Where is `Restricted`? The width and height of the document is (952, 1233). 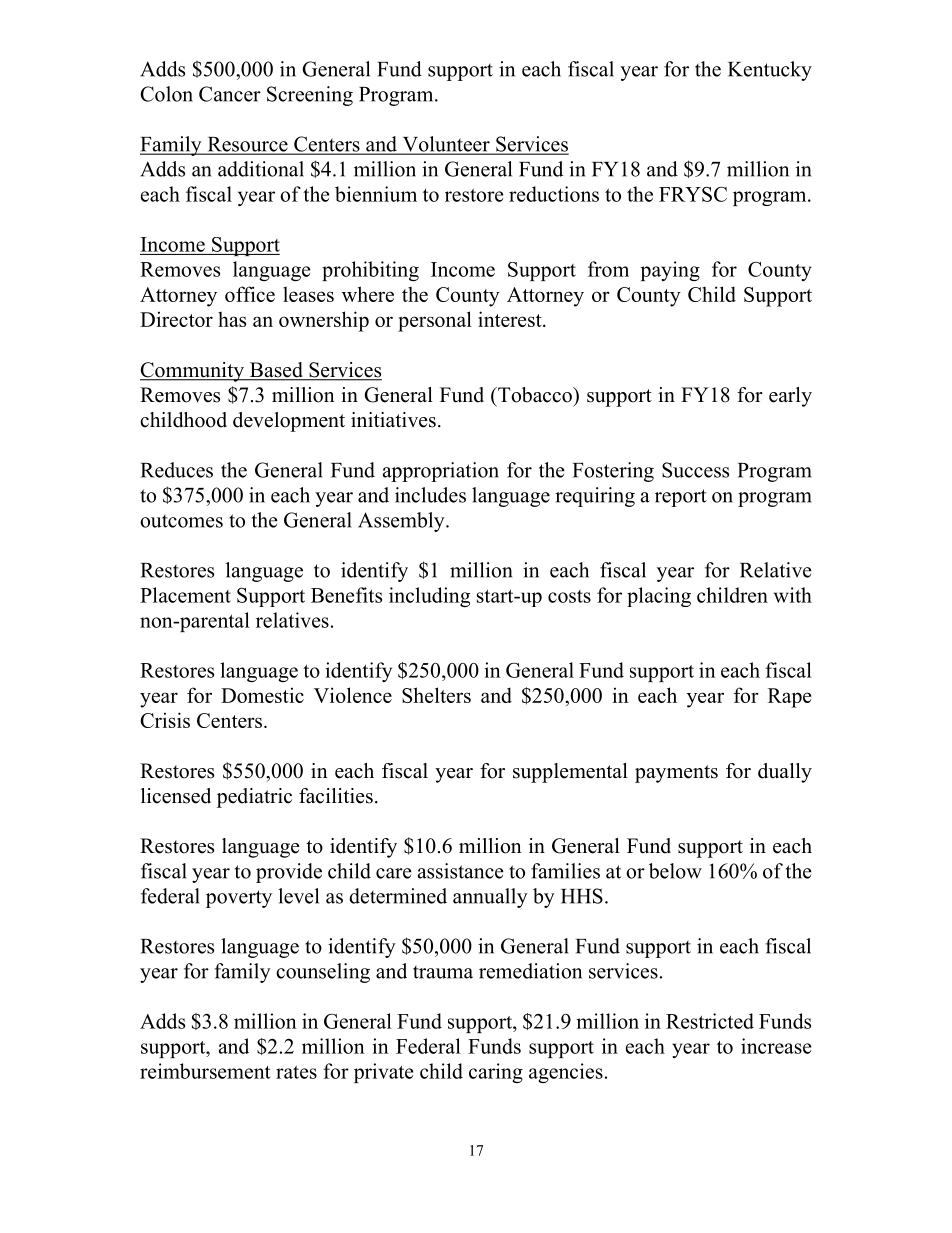
Restricted is located at coordinates (710, 1021).
